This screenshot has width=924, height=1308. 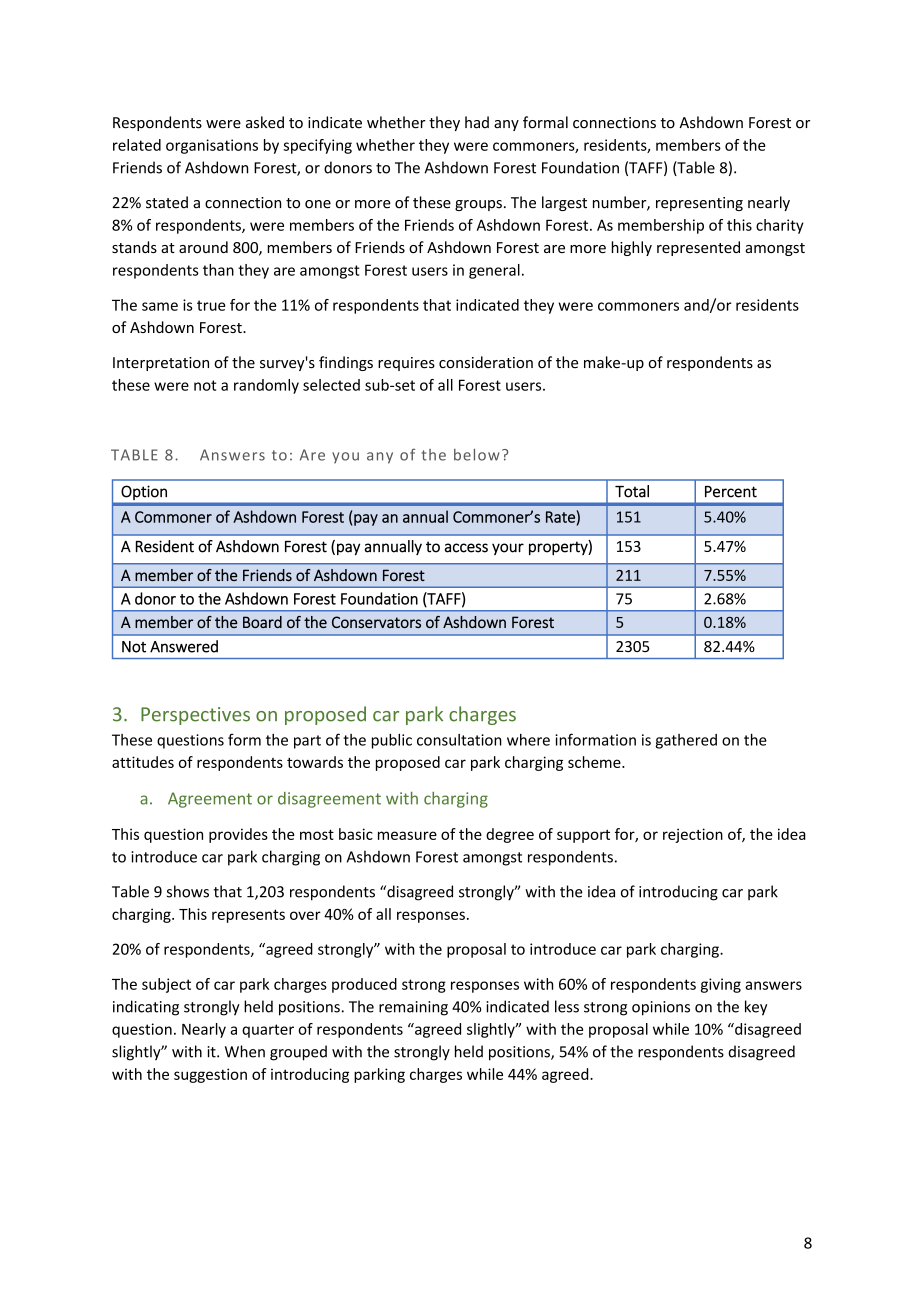 What do you see at coordinates (212, 146) in the screenshot?
I see `organisations` at bounding box center [212, 146].
